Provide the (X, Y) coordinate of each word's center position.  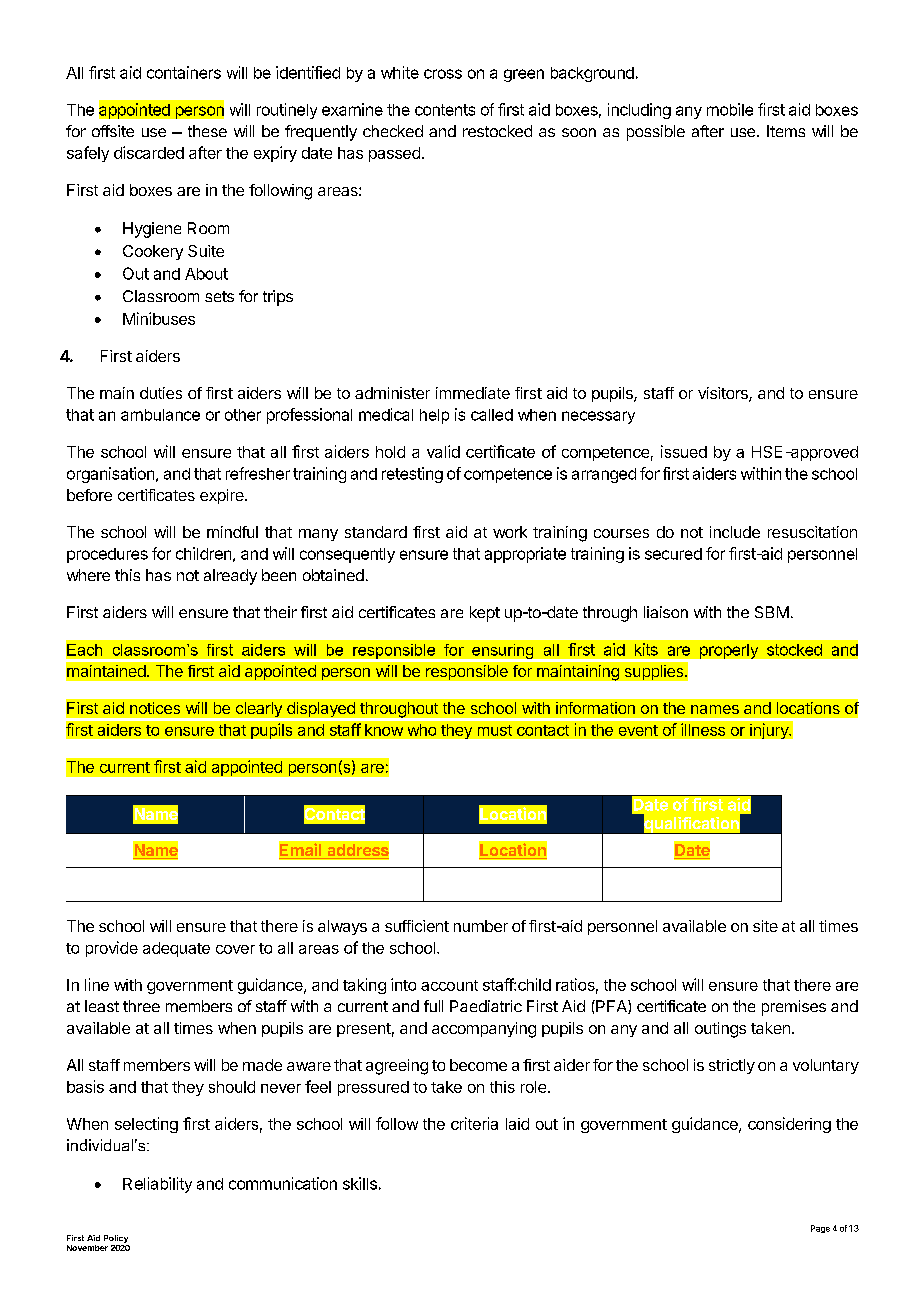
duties (161, 393)
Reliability (157, 1185)
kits (646, 649)
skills (360, 1183)
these (207, 131)
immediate (473, 393)
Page (820, 1229)
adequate (176, 949)
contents (445, 110)
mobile (730, 109)
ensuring (502, 651)
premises (794, 1008)
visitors (724, 394)
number (481, 926)
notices (155, 708)
